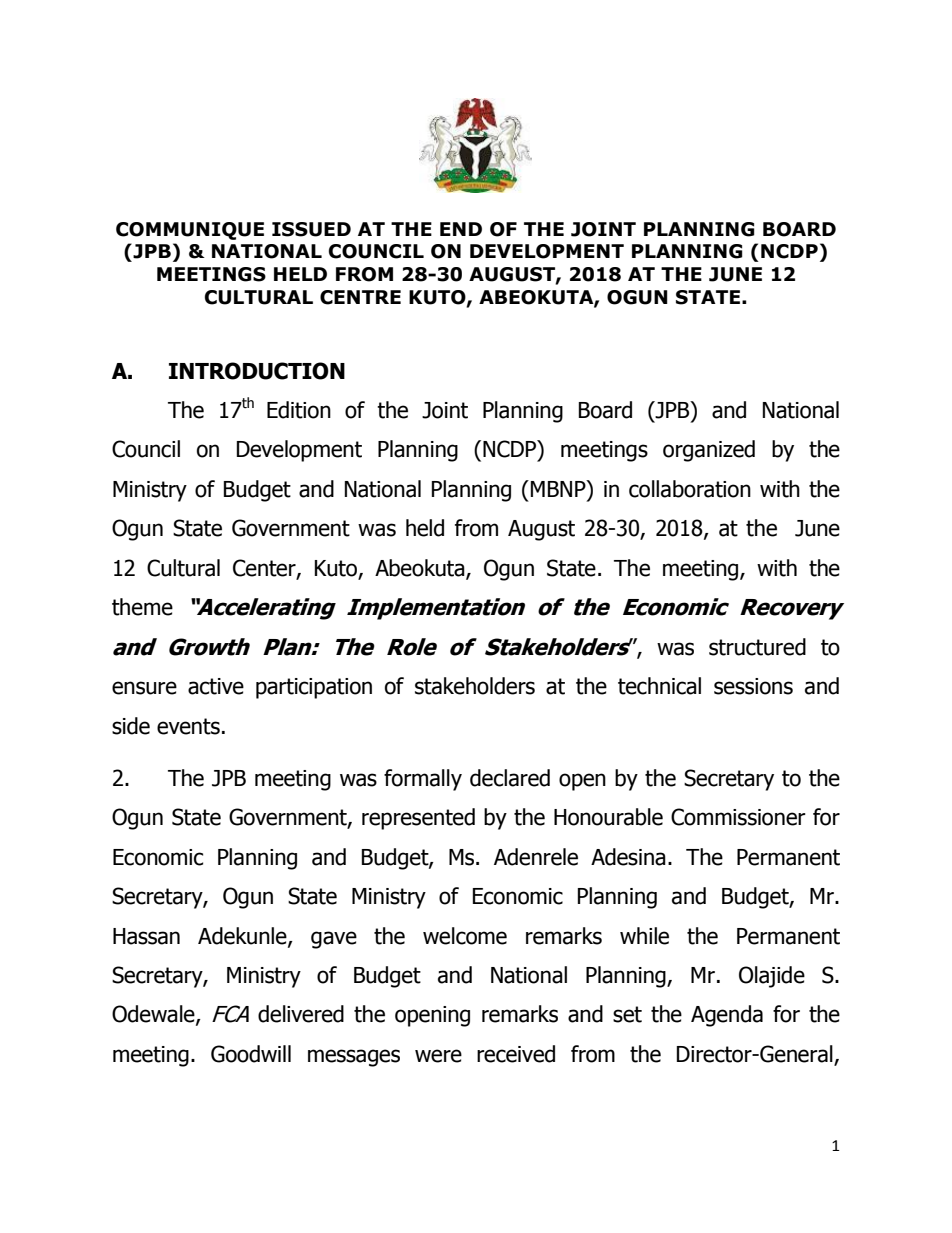 Image resolution: width=952 pixels, height=1233 pixels. I want to click on organized, so click(709, 451).
